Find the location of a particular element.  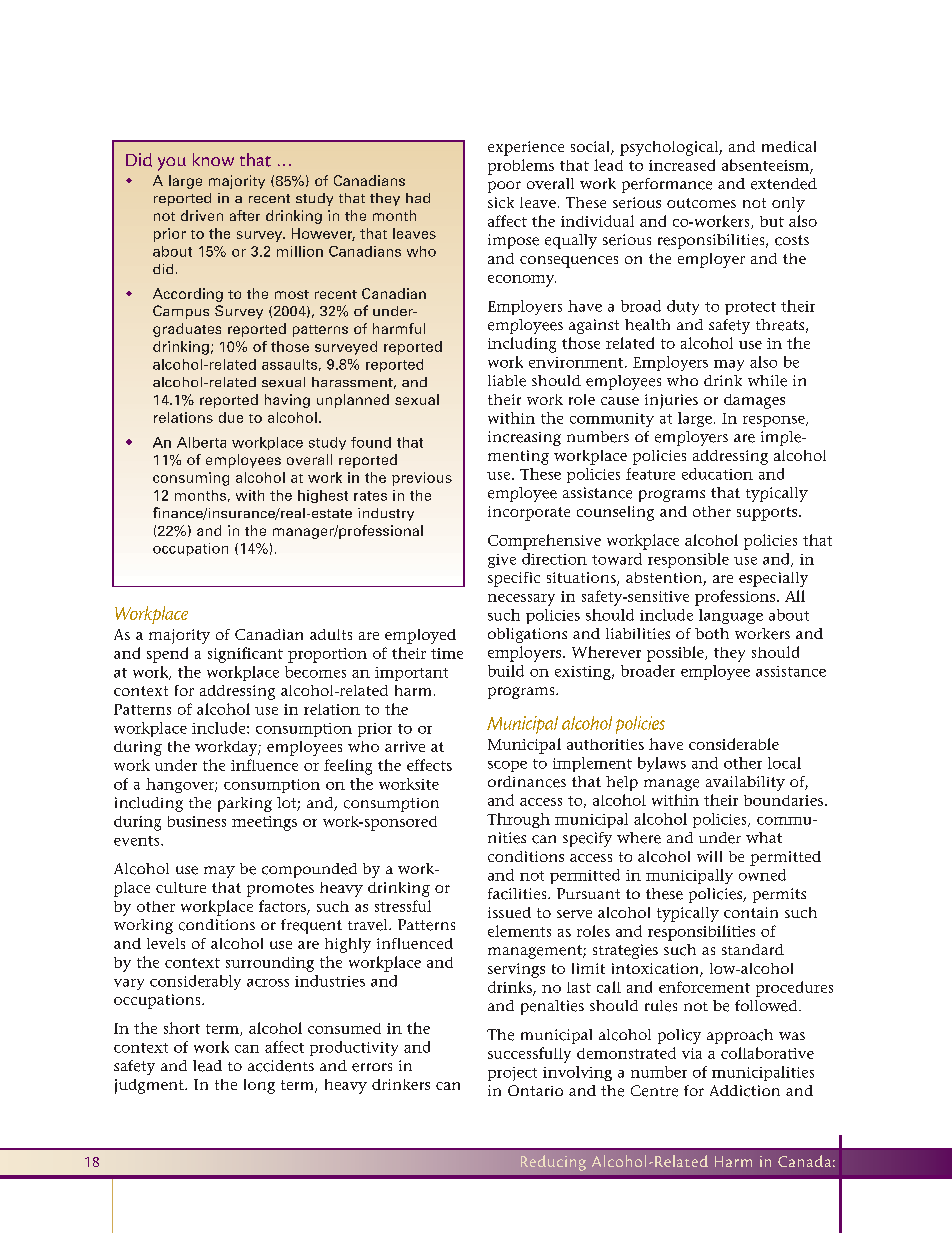

Through is located at coordinates (518, 820).
